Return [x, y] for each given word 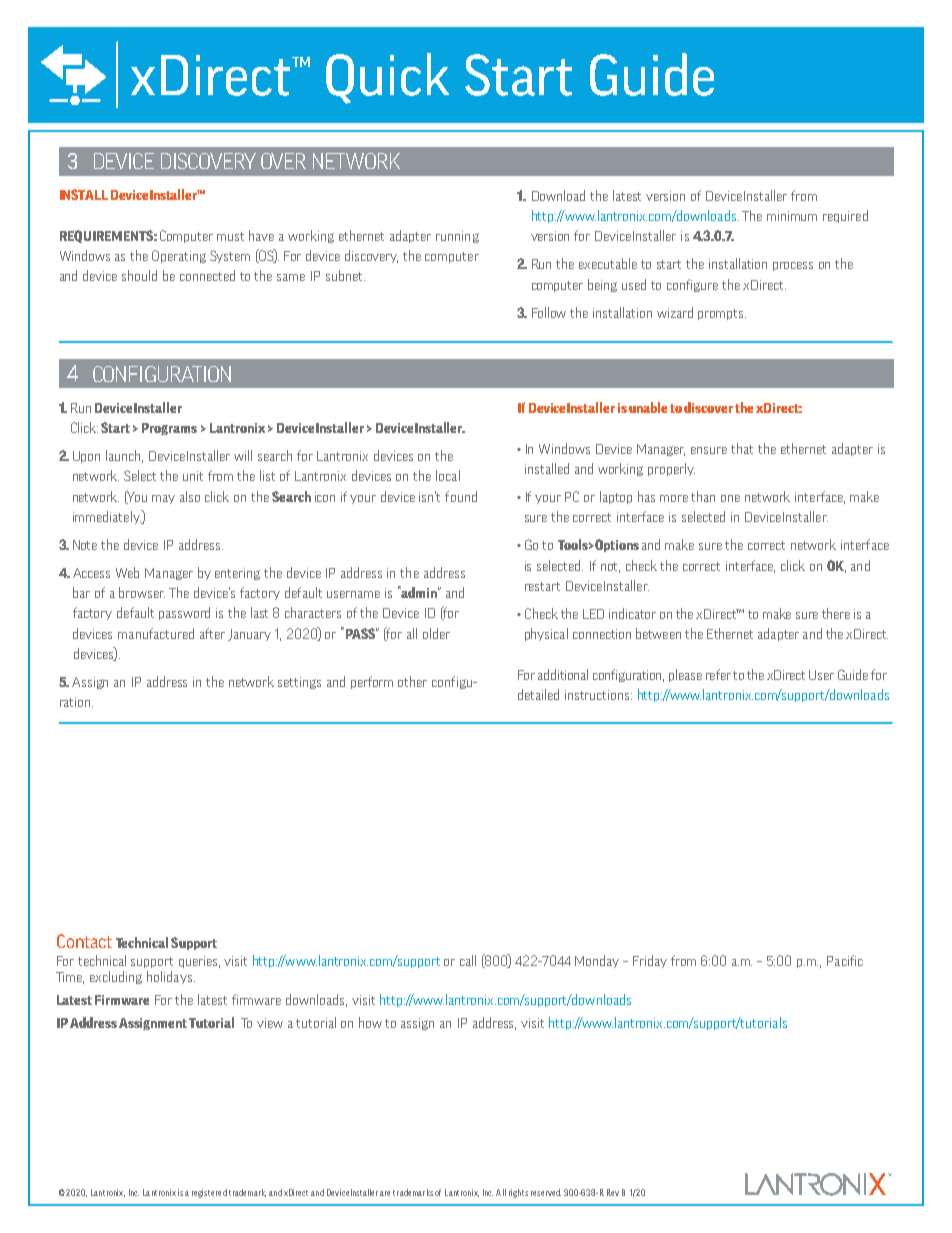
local [448, 475]
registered [209, 1193]
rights [518, 1193]
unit [193, 476]
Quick [387, 78]
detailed [538, 694]
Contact [84, 941]
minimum [792, 216]
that [742, 448]
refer [718, 674]
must [230, 236]
